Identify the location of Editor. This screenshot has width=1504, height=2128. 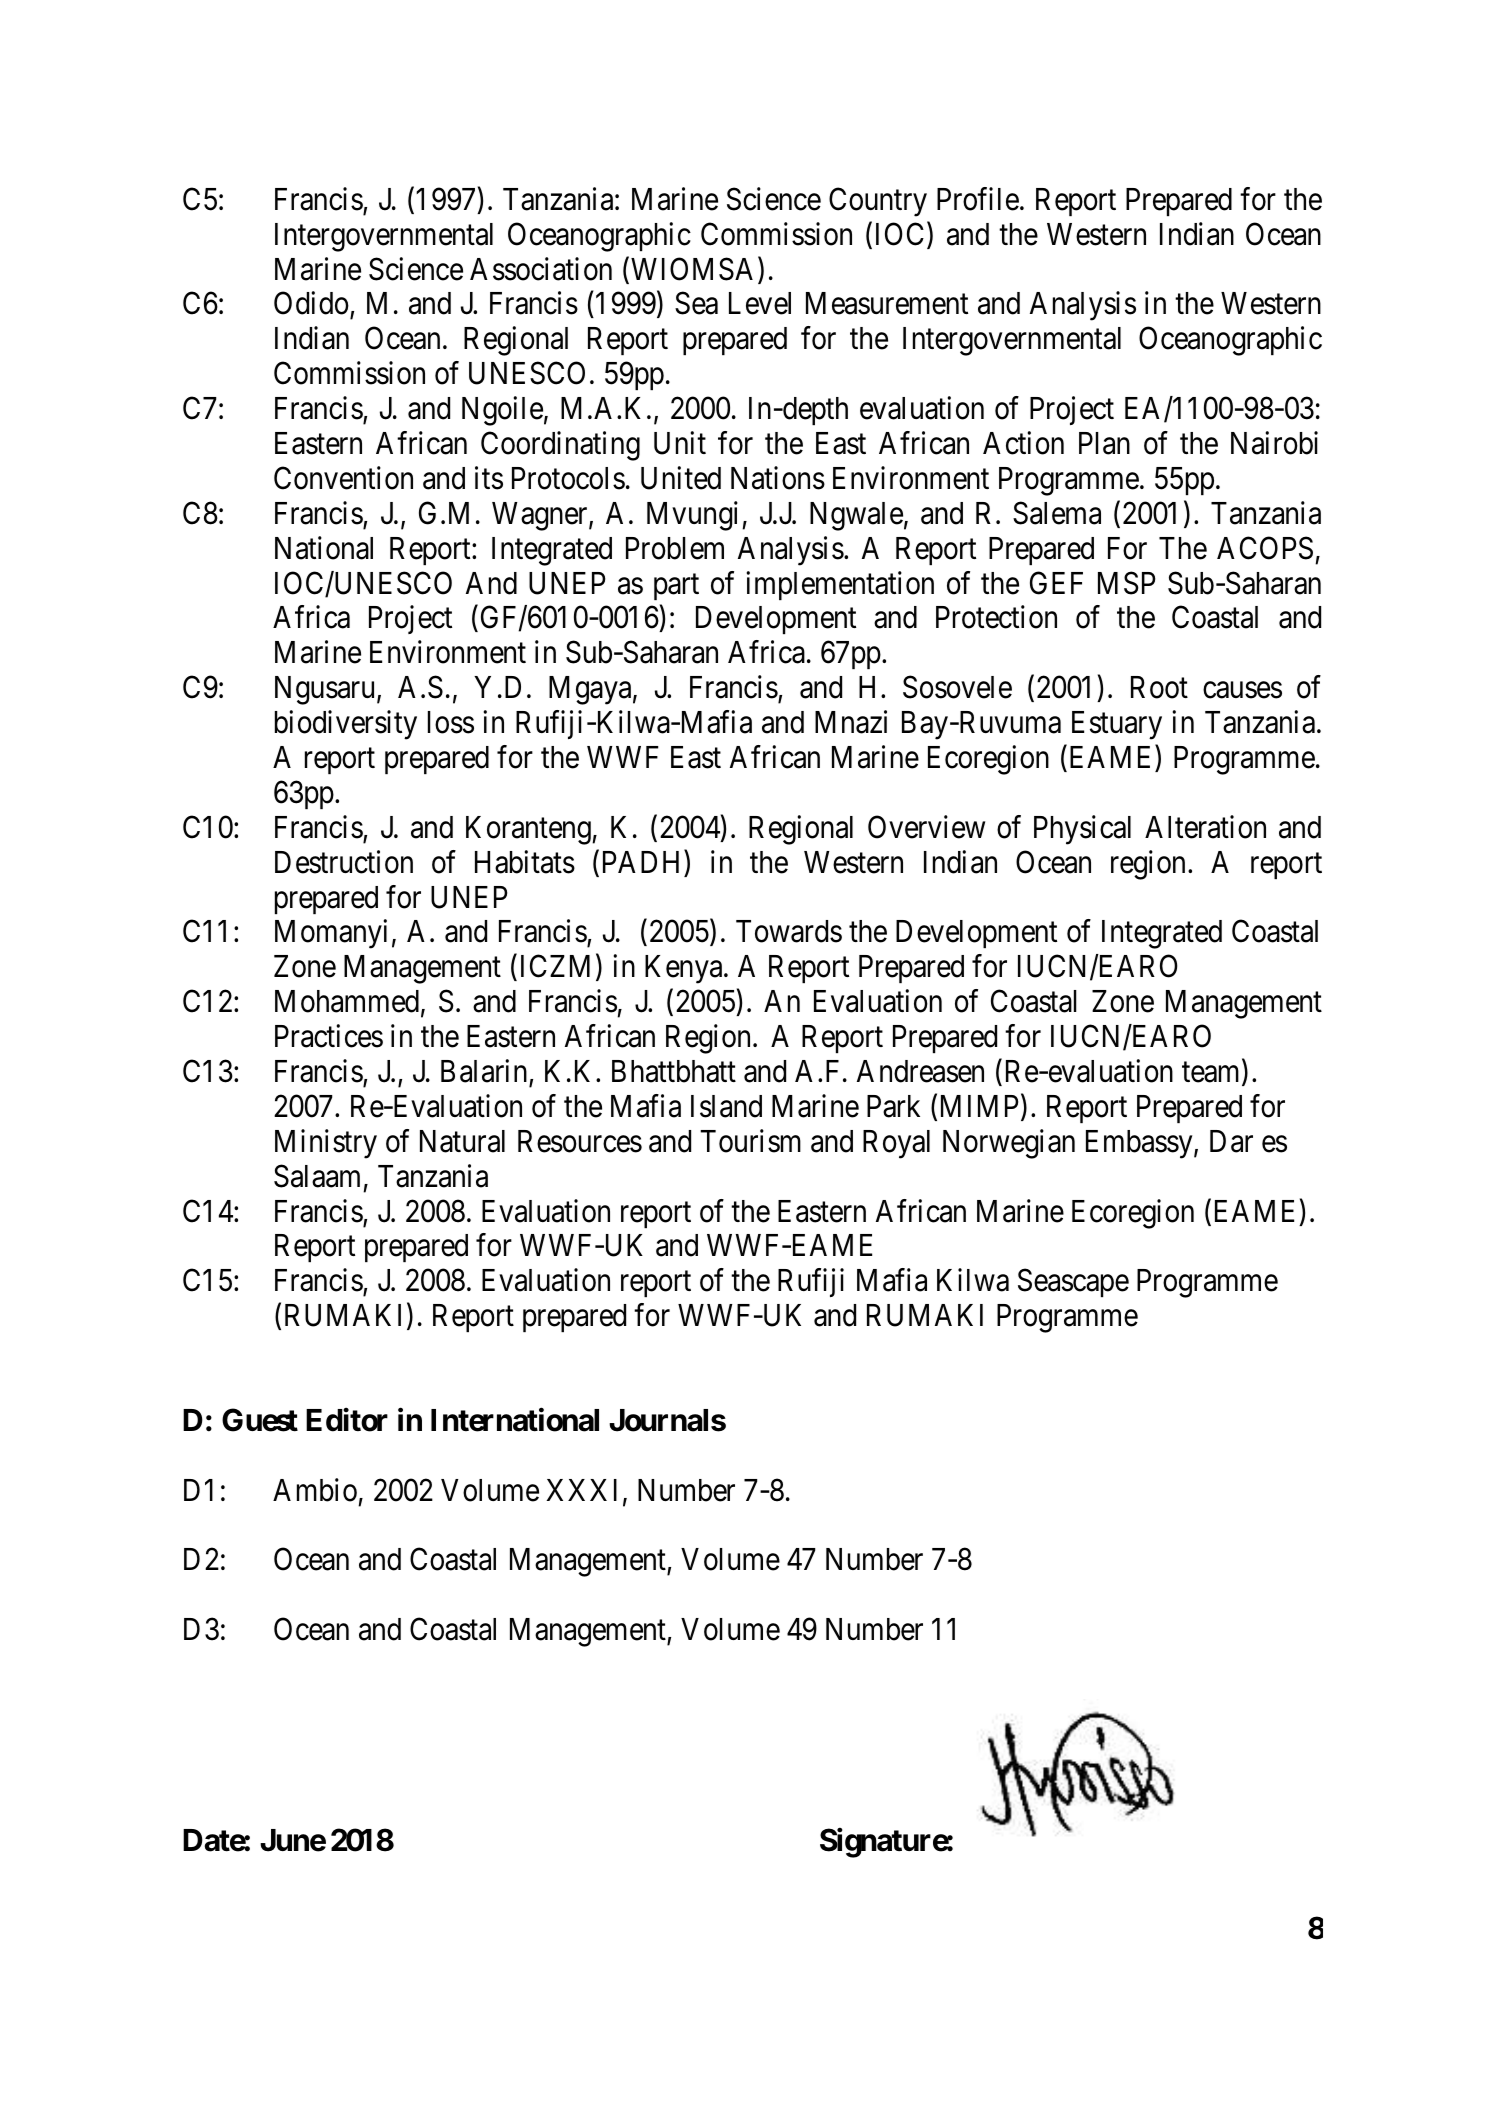
(347, 1420).
